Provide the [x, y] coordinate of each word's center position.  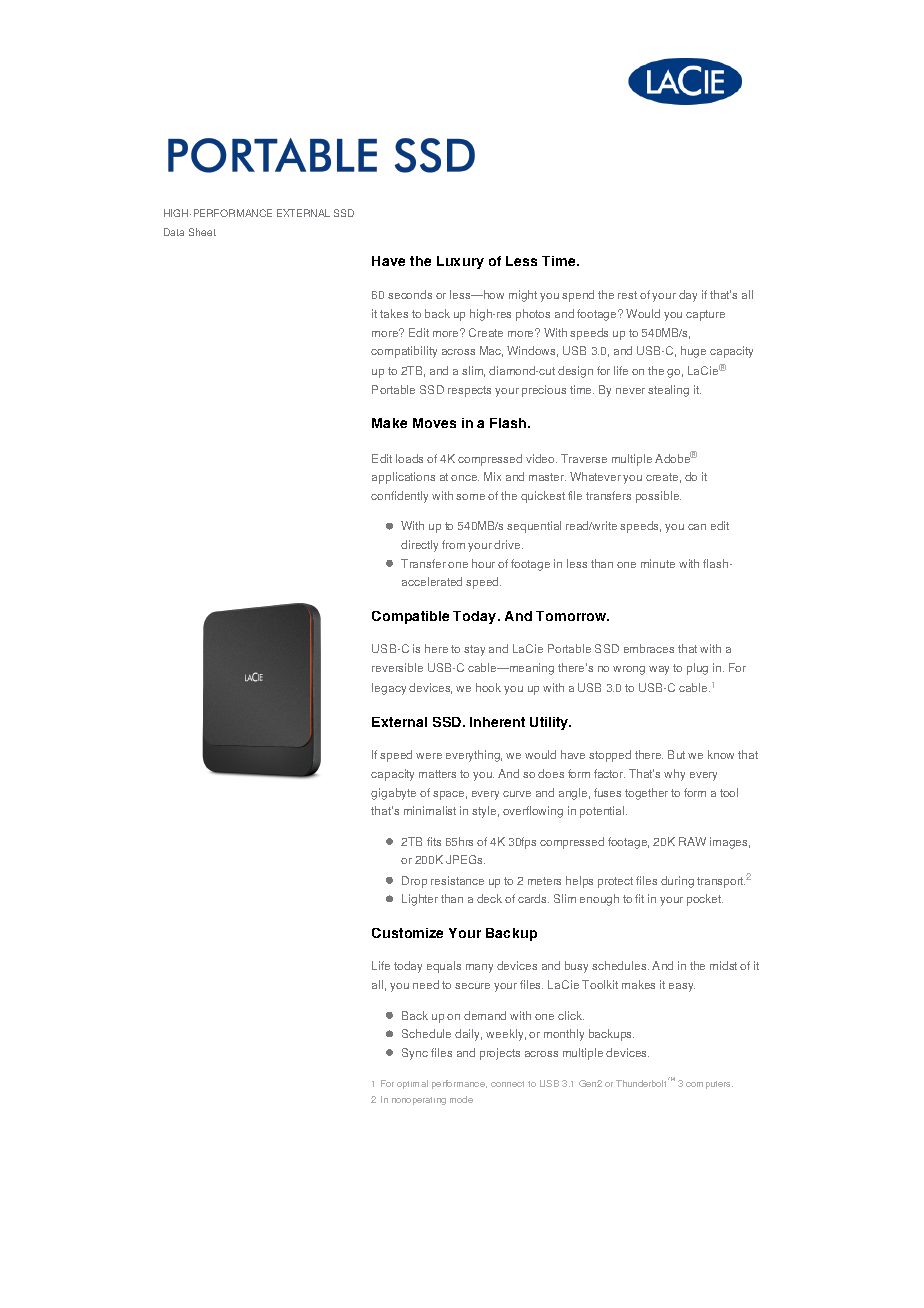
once [465, 478]
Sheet [202, 232]
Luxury [460, 262]
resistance [457, 880]
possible [658, 497]
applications [403, 478]
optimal [412, 1084]
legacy [389, 689]
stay [474, 650]
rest [627, 295]
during [677, 882]
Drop [414, 882]
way [659, 670]
